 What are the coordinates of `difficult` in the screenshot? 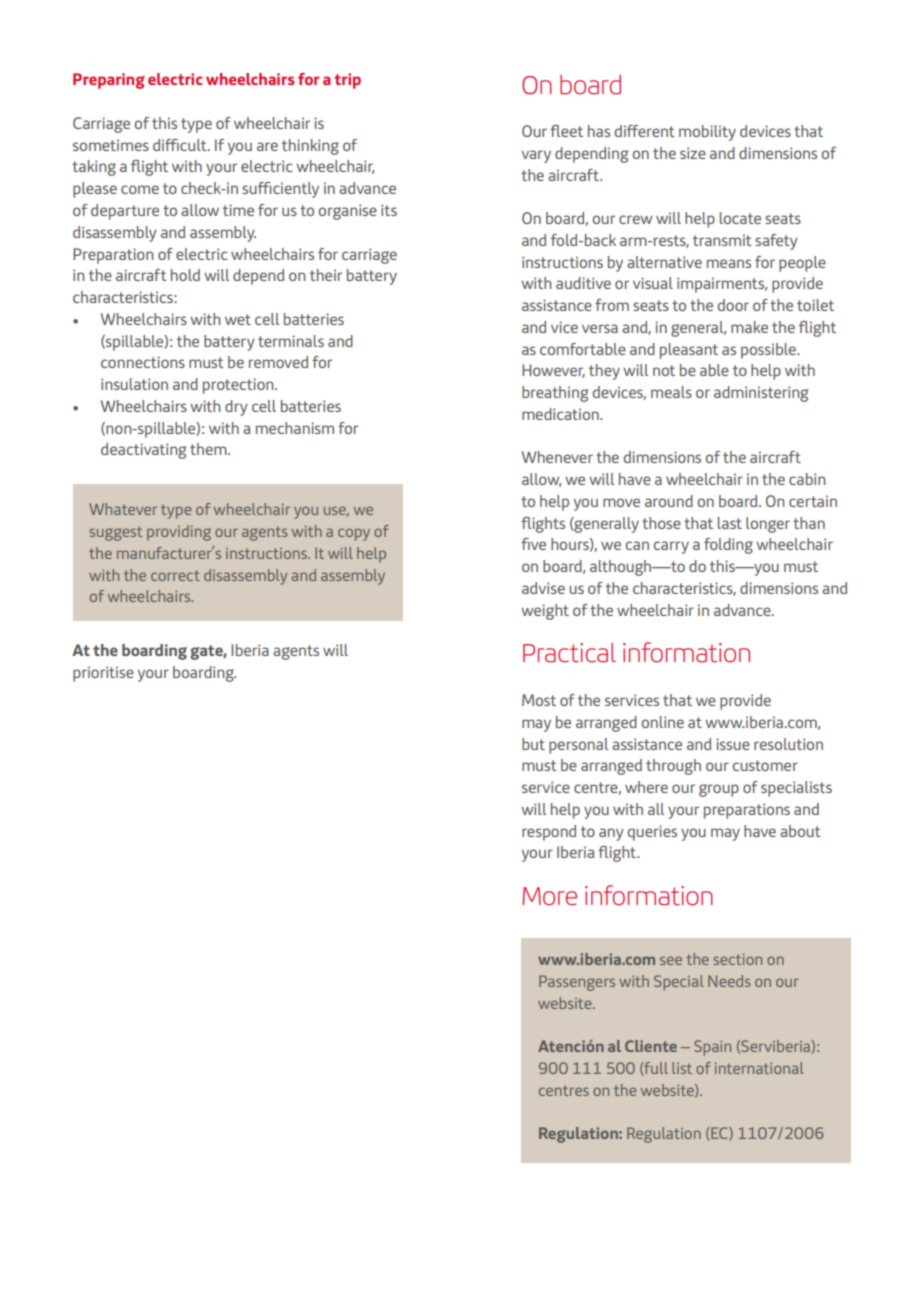 It's located at (181, 145).
